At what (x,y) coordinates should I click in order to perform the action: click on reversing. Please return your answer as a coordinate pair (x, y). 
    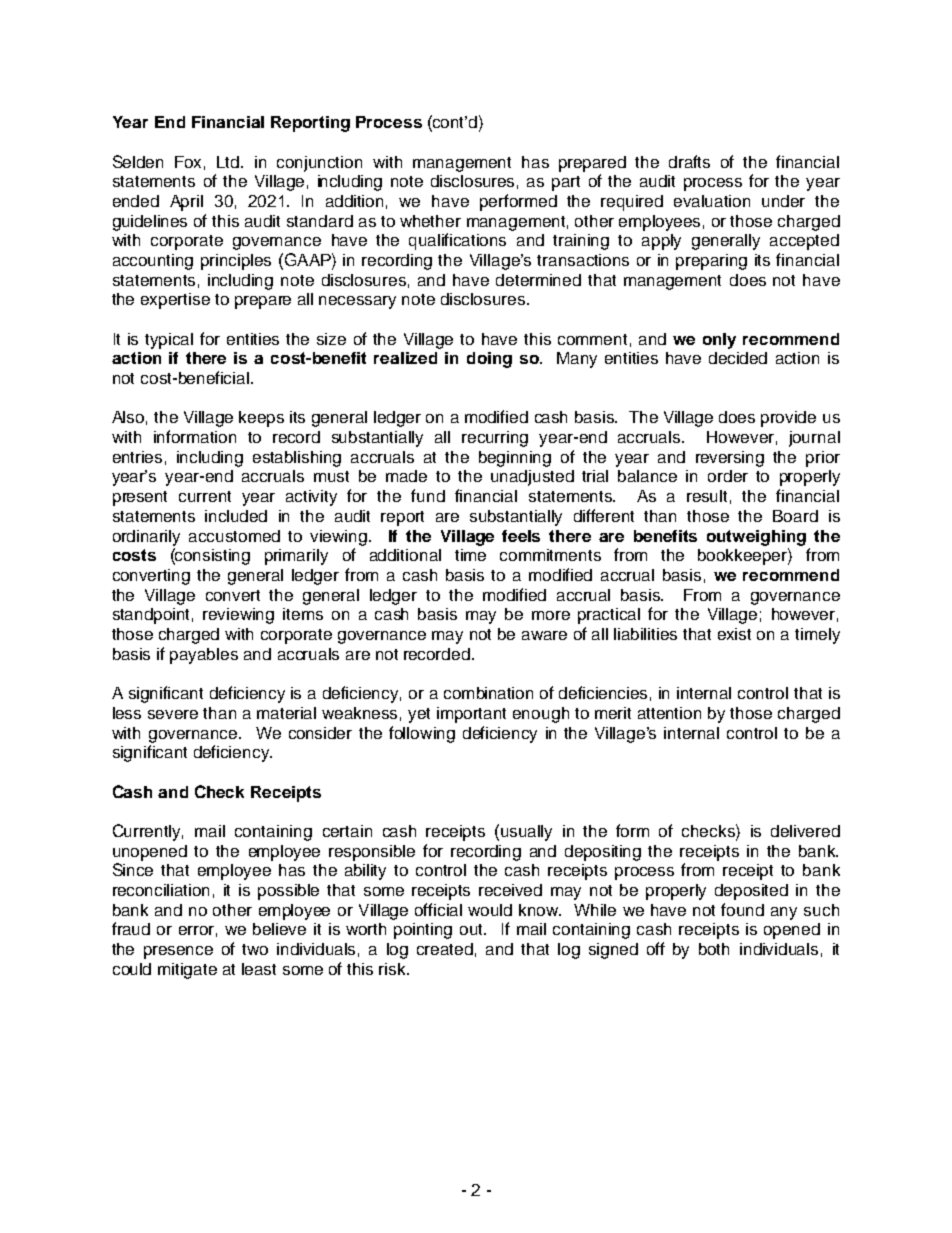
    Looking at the image, I should click on (730, 459).
